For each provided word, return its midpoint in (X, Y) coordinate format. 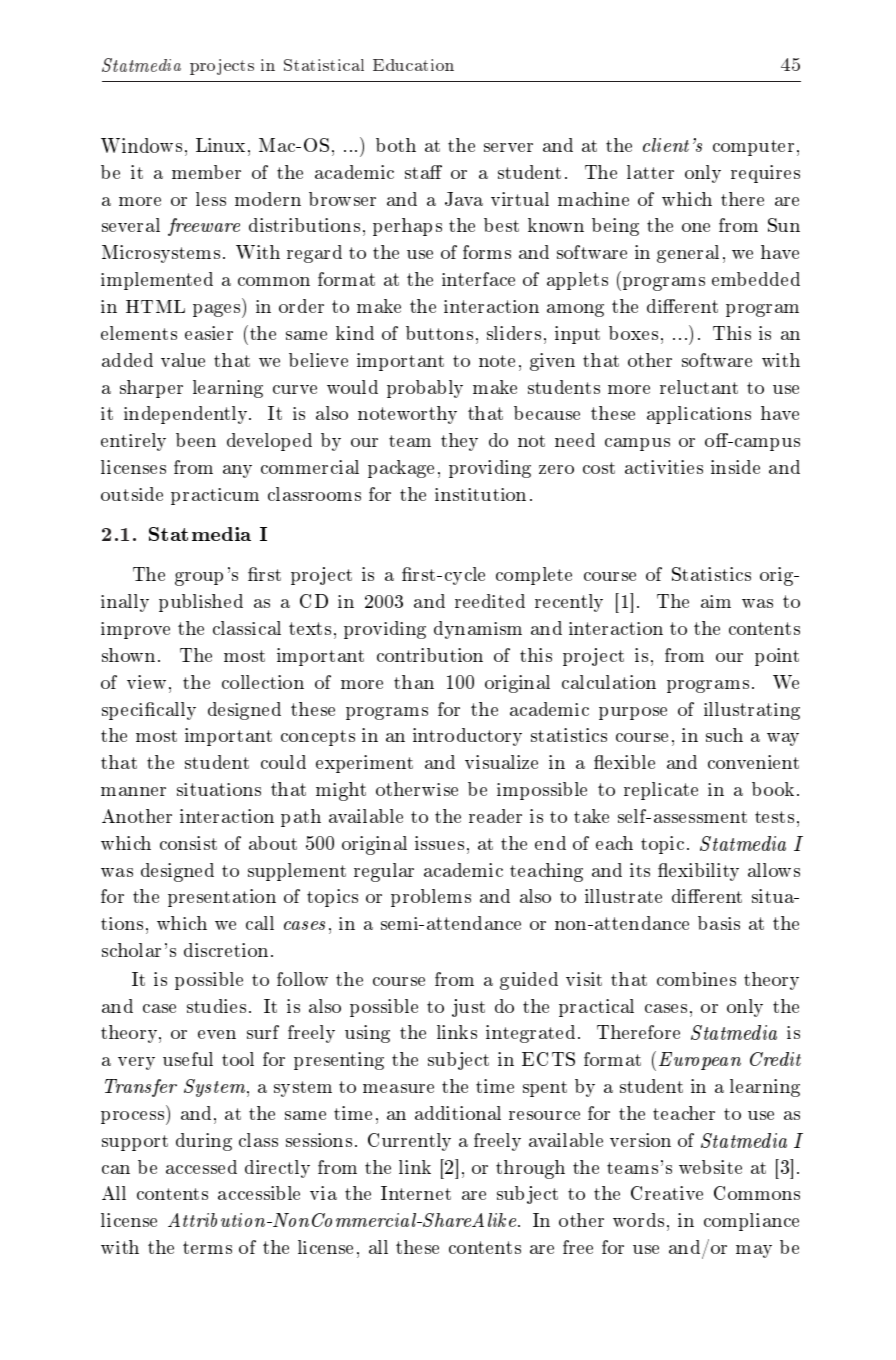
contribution (430, 655)
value (183, 360)
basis (719, 923)
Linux (220, 145)
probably (425, 389)
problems (431, 898)
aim (716, 601)
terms (207, 1247)
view (146, 682)
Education (413, 65)
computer (753, 148)
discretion (226, 950)
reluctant (699, 387)
